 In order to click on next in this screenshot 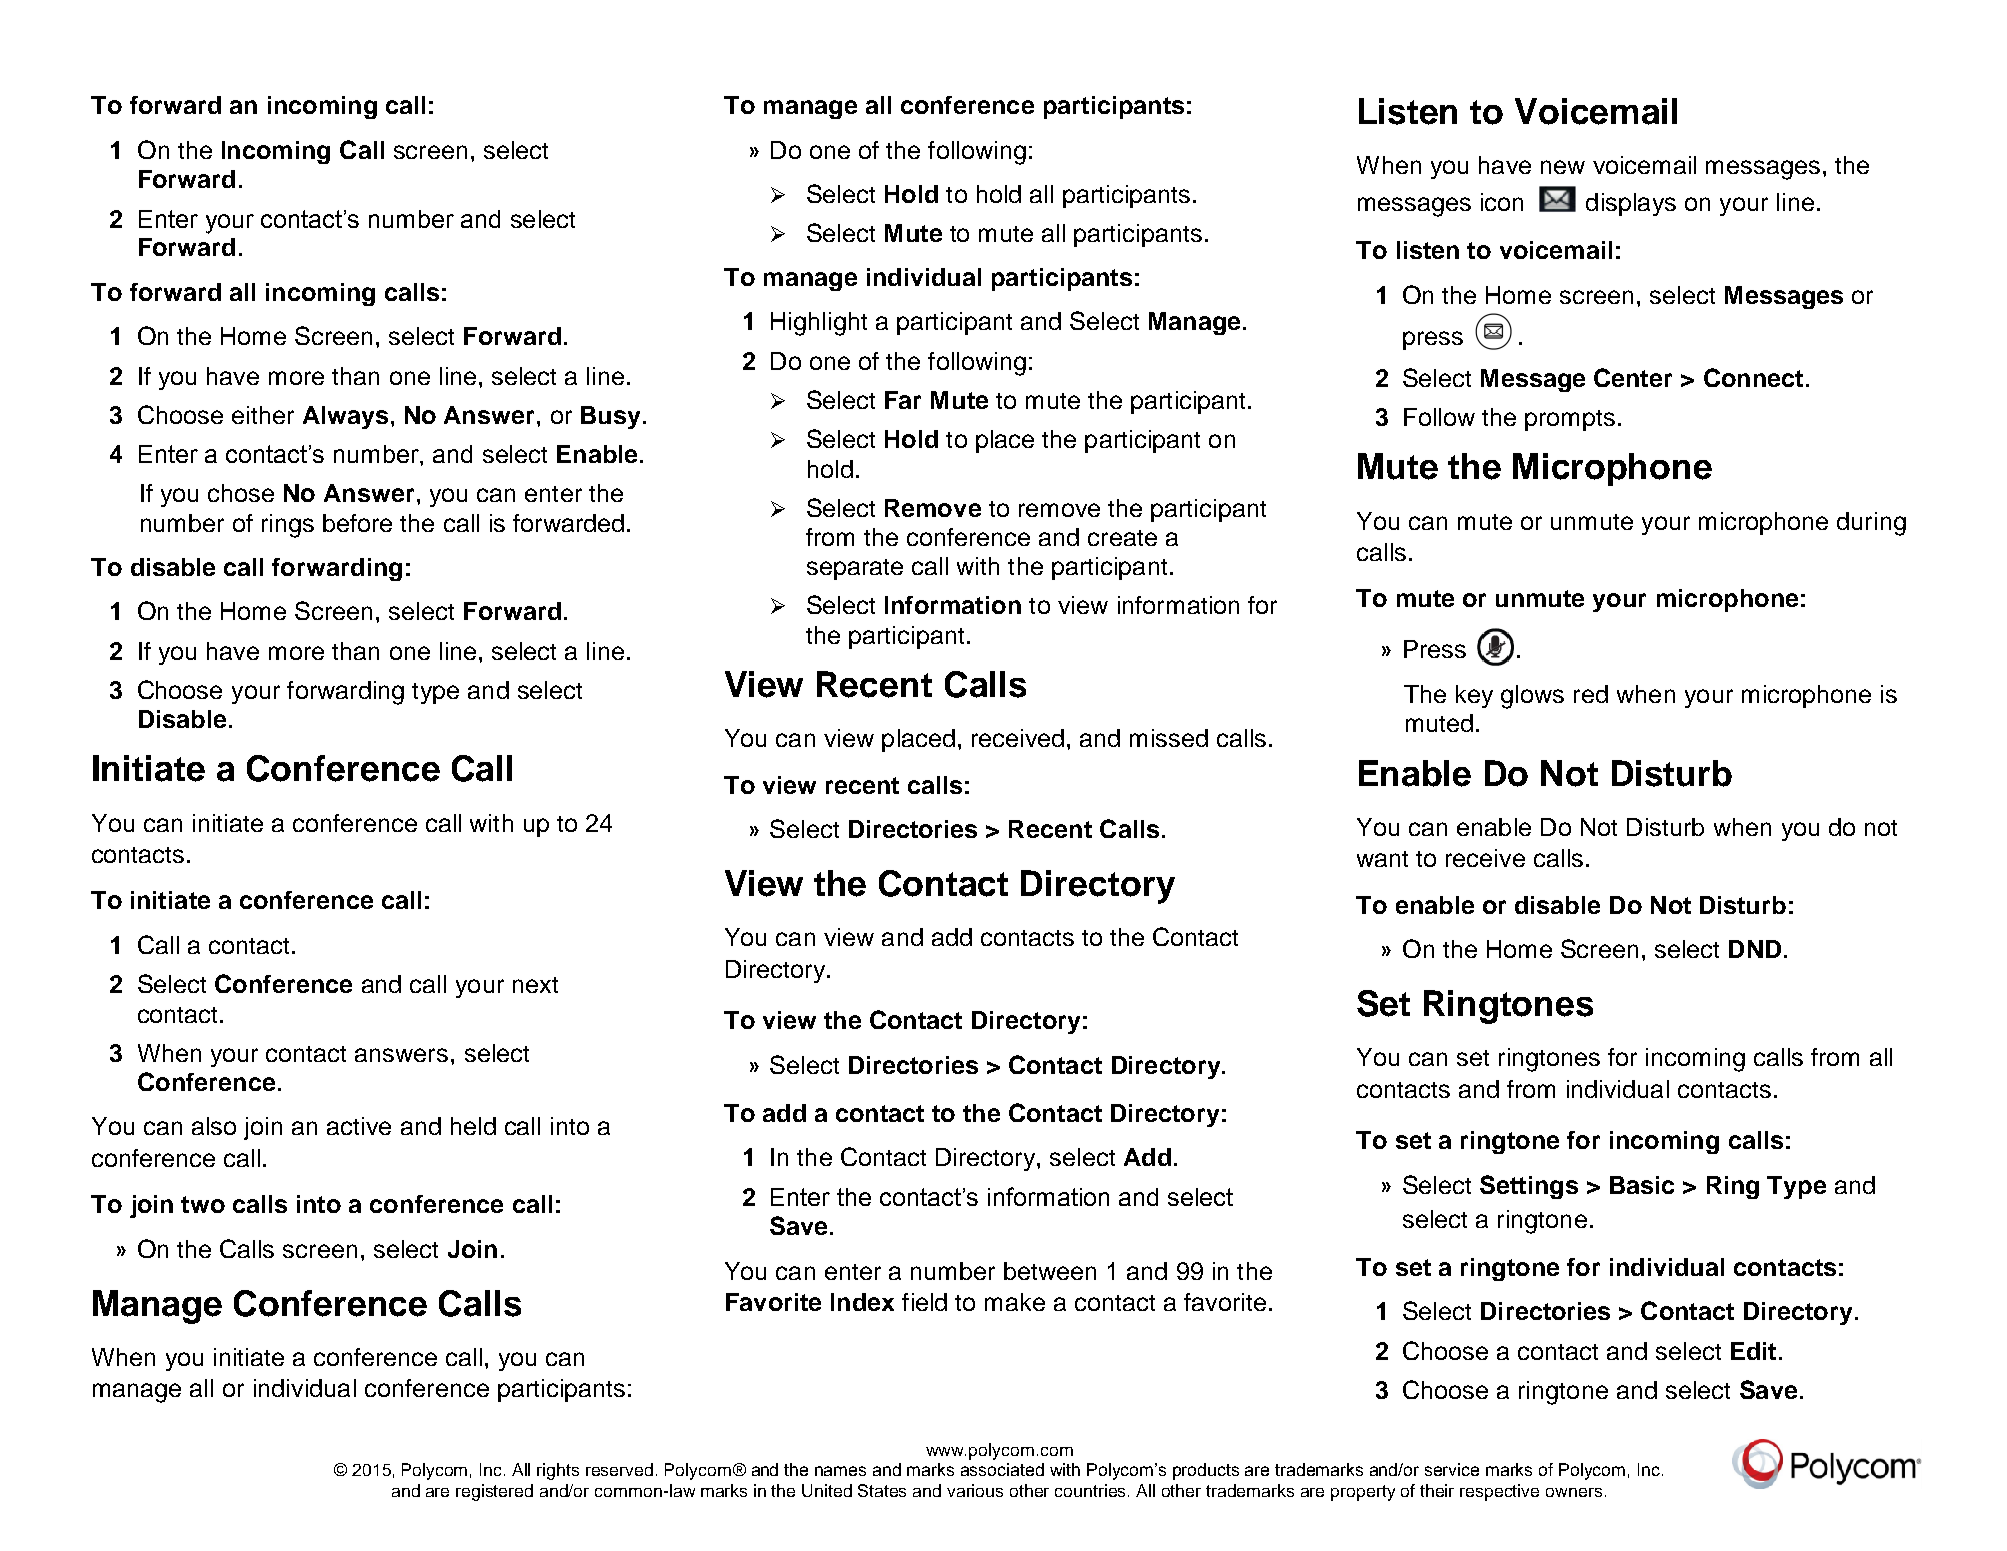, I will do `click(535, 985)`.
